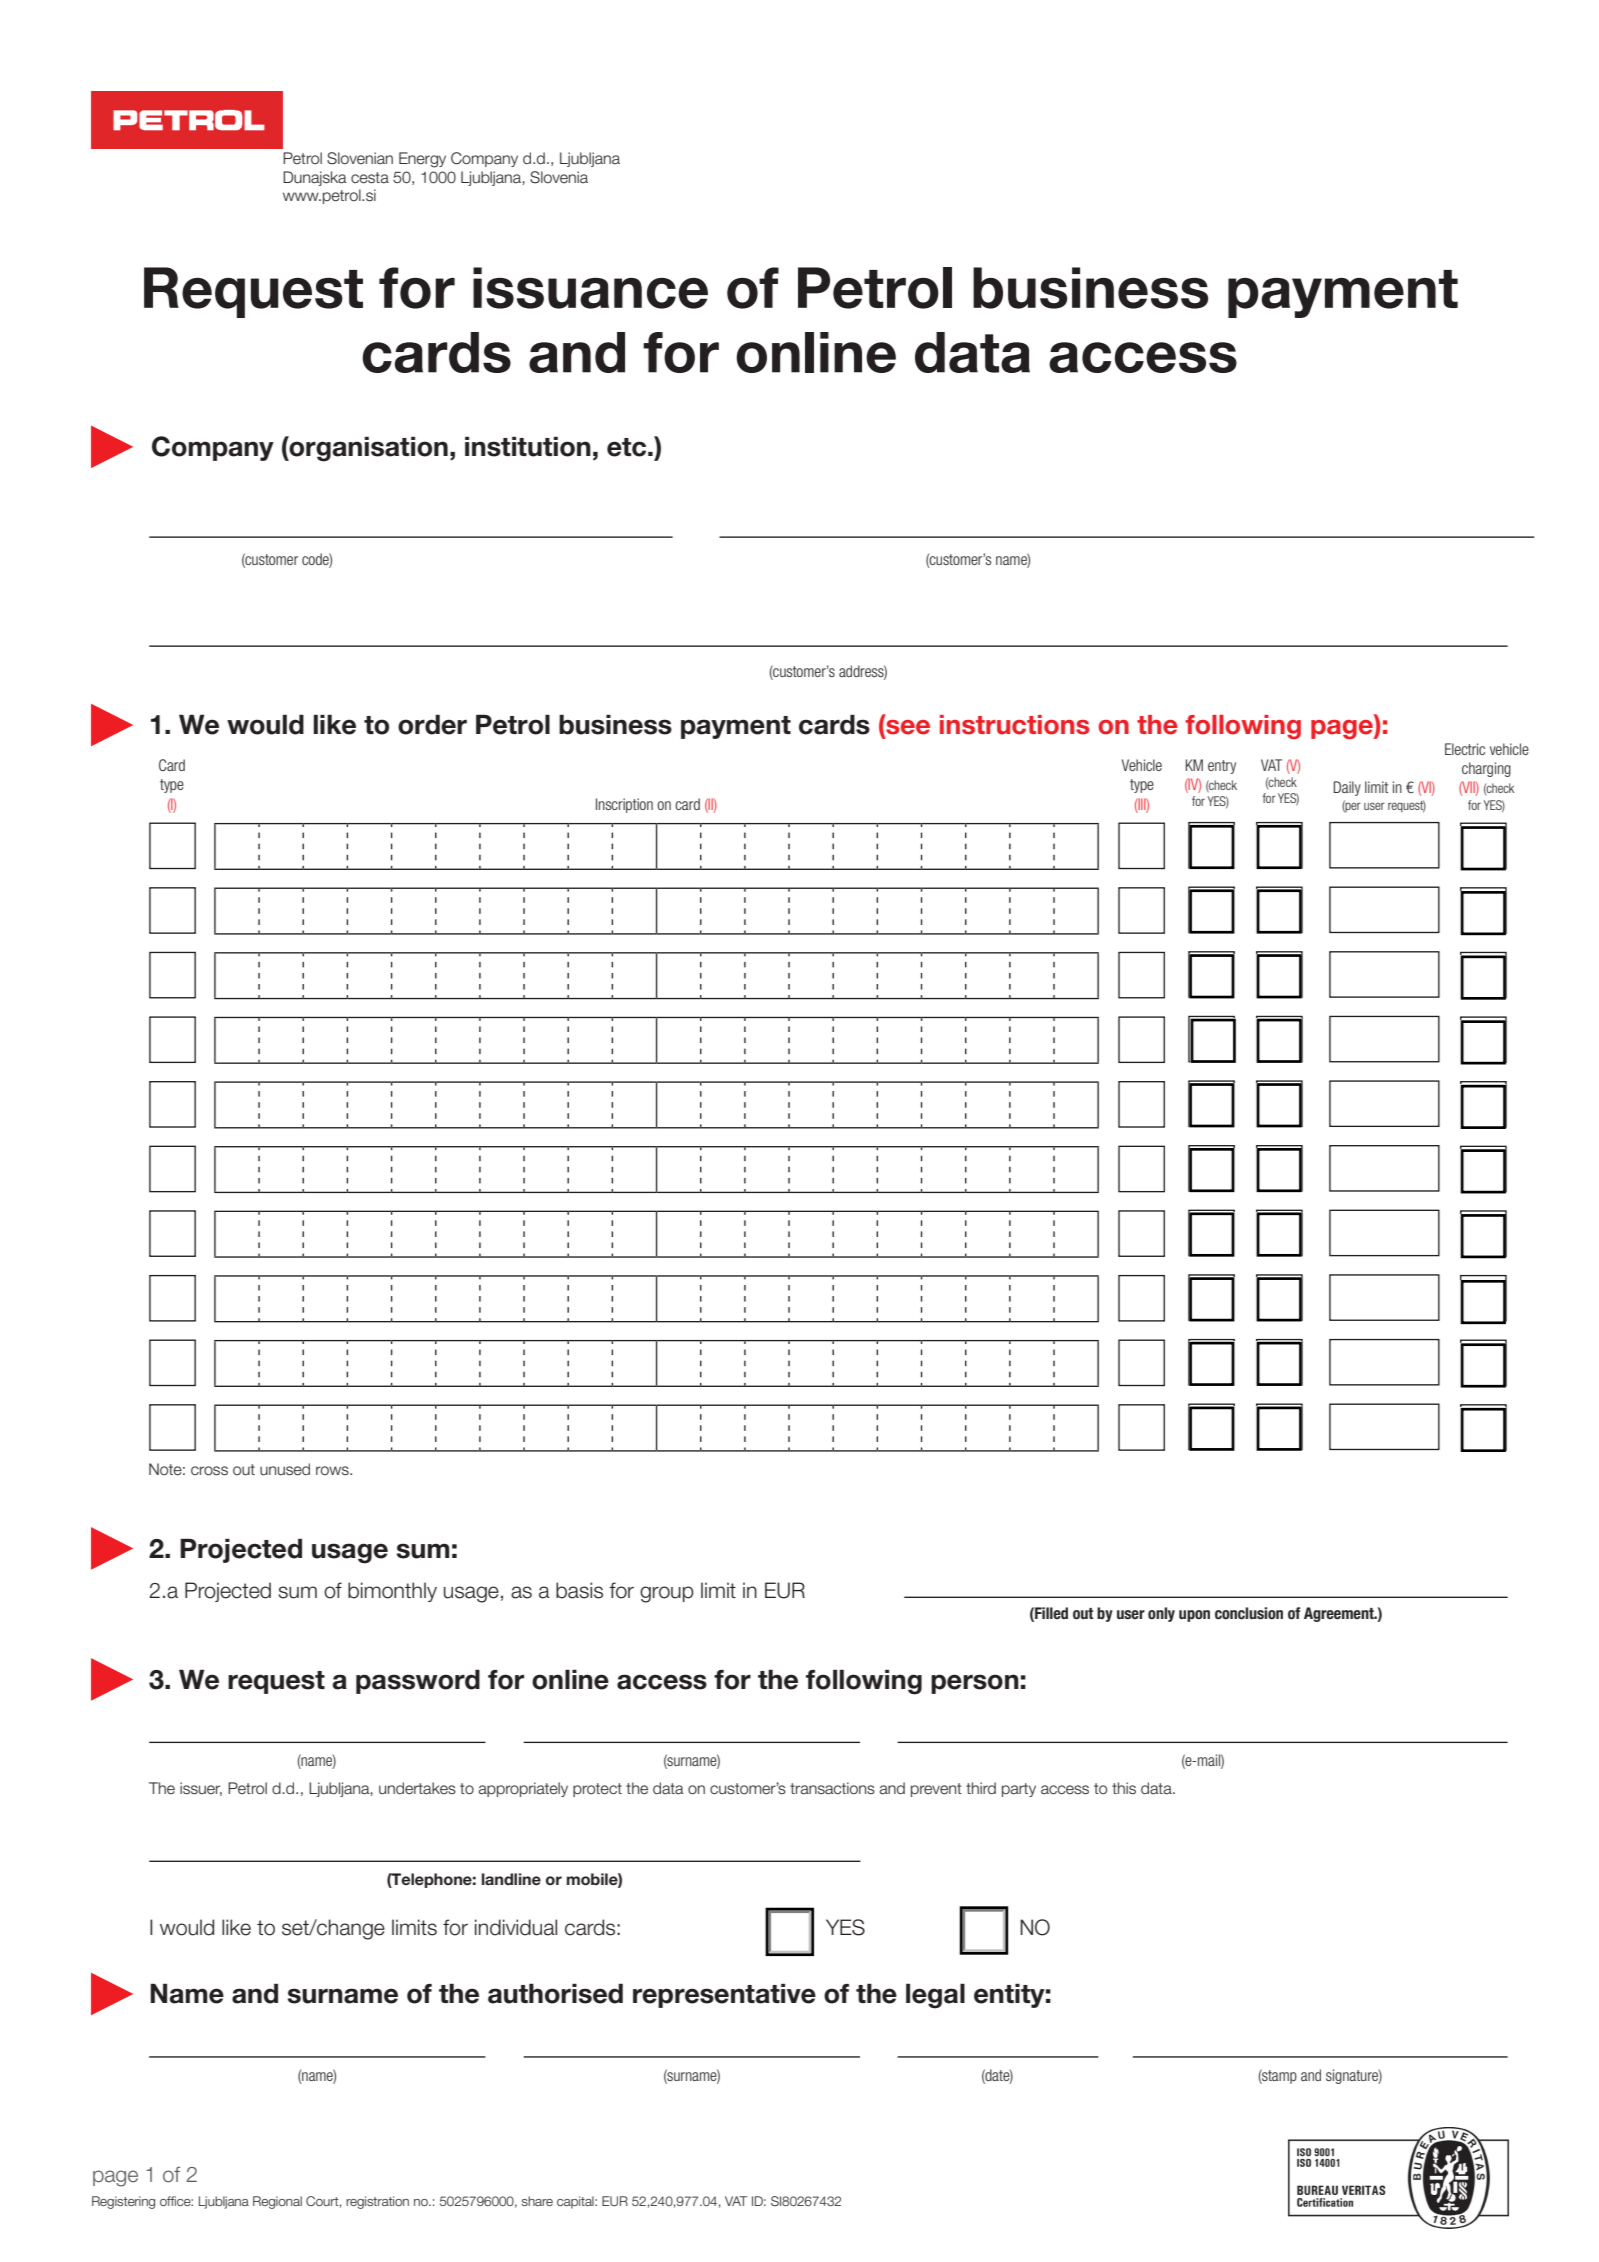 The width and height of the screenshot is (1599, 2262). I want to click on password, so click(418, 1681).
